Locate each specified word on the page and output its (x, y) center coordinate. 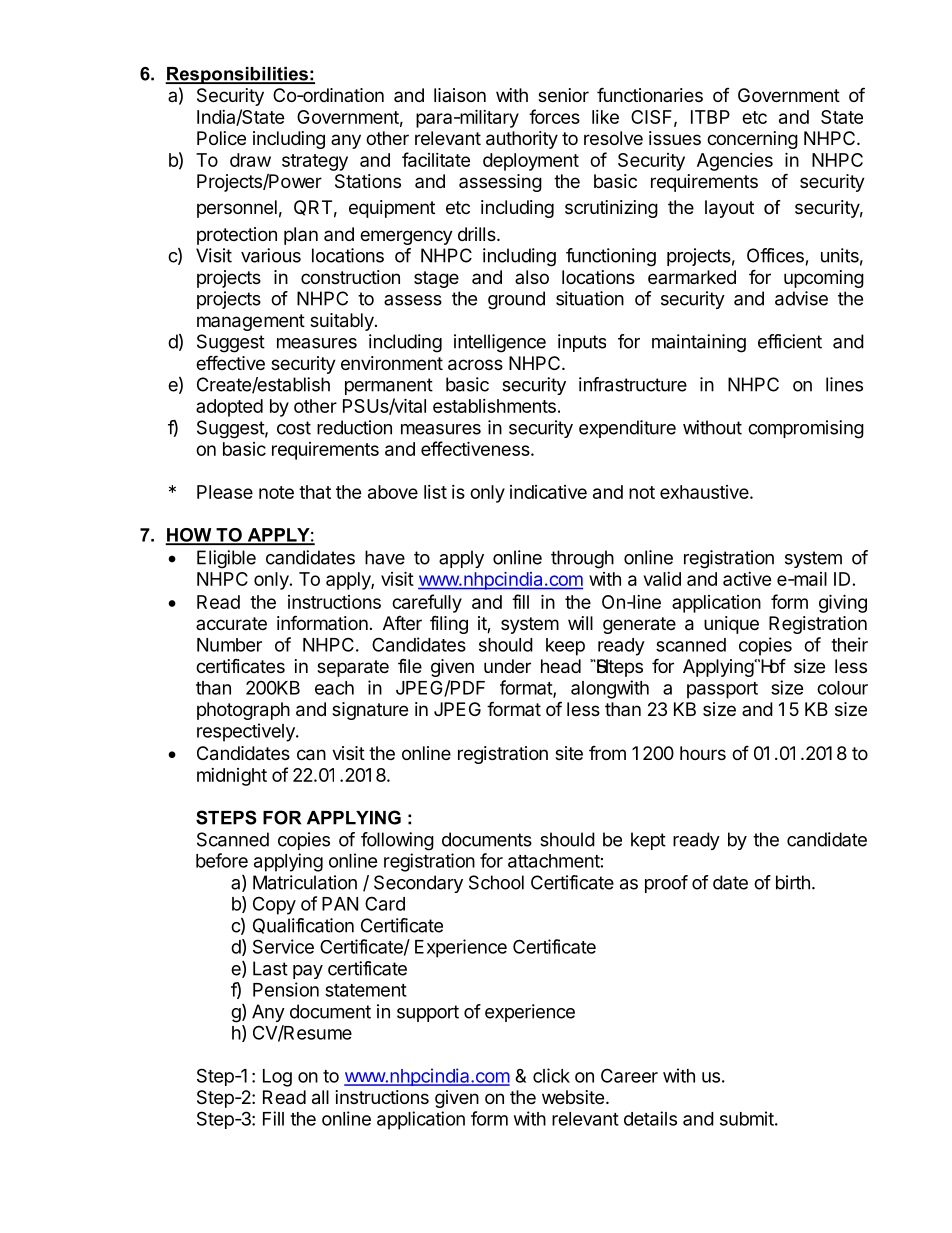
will (580, 623)
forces (554, 116)
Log (277, 1078)
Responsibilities (237, 75)
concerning (752, 140)
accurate (231, 623)
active (747, 579)
